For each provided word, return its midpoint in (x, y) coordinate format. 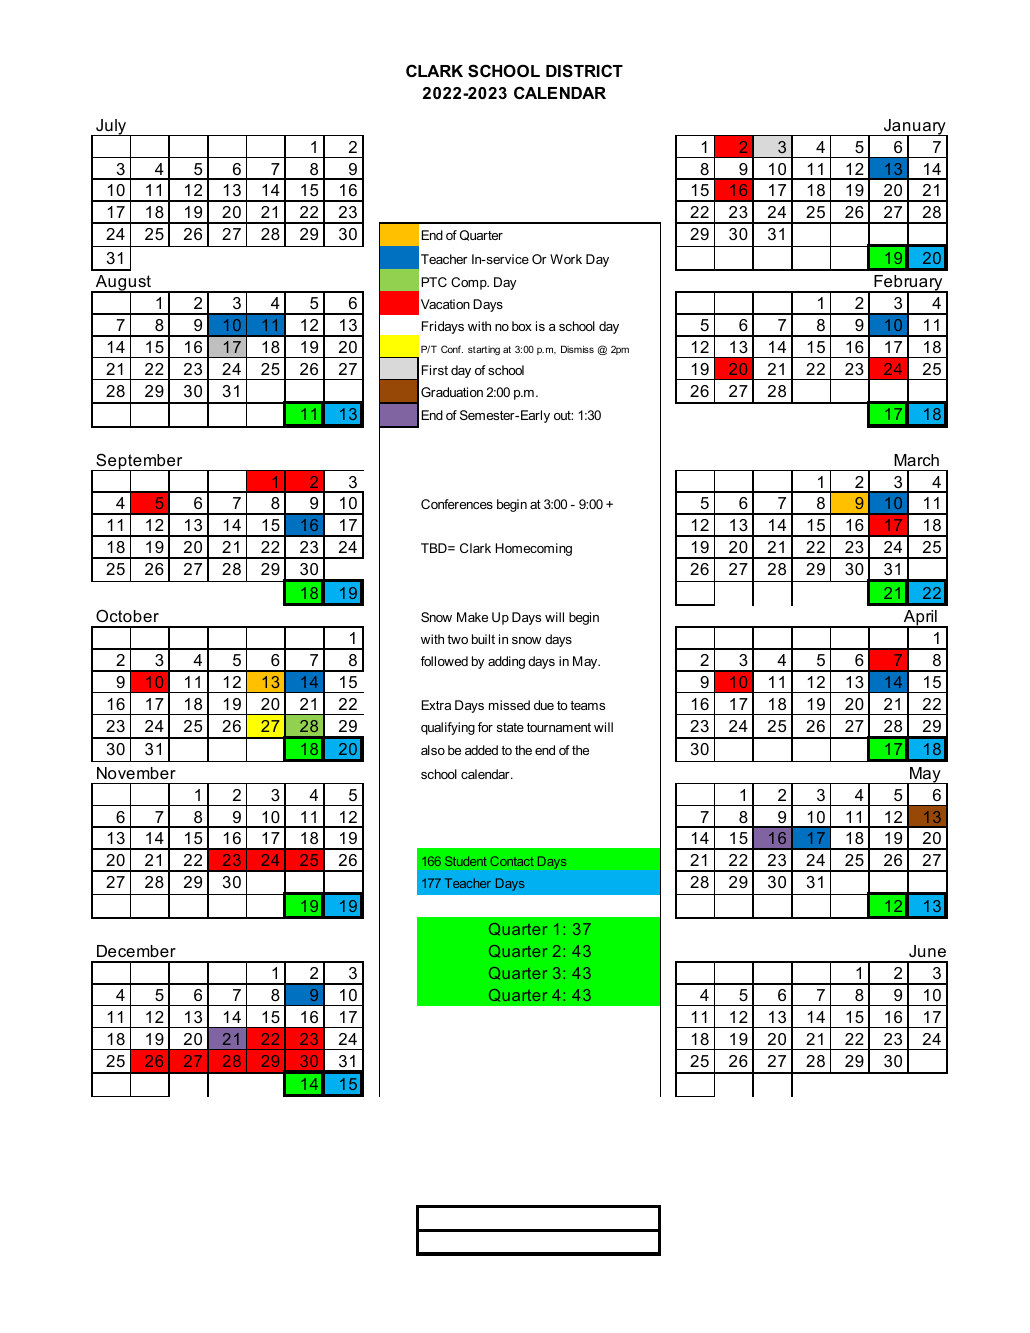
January (915, 128)
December (136, 951)
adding (506, 662)
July (111, 127)
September (139, 462)
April (920, 619)
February (908, 284)
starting (484, 350)
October (127, 615)
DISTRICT (584, 71)
